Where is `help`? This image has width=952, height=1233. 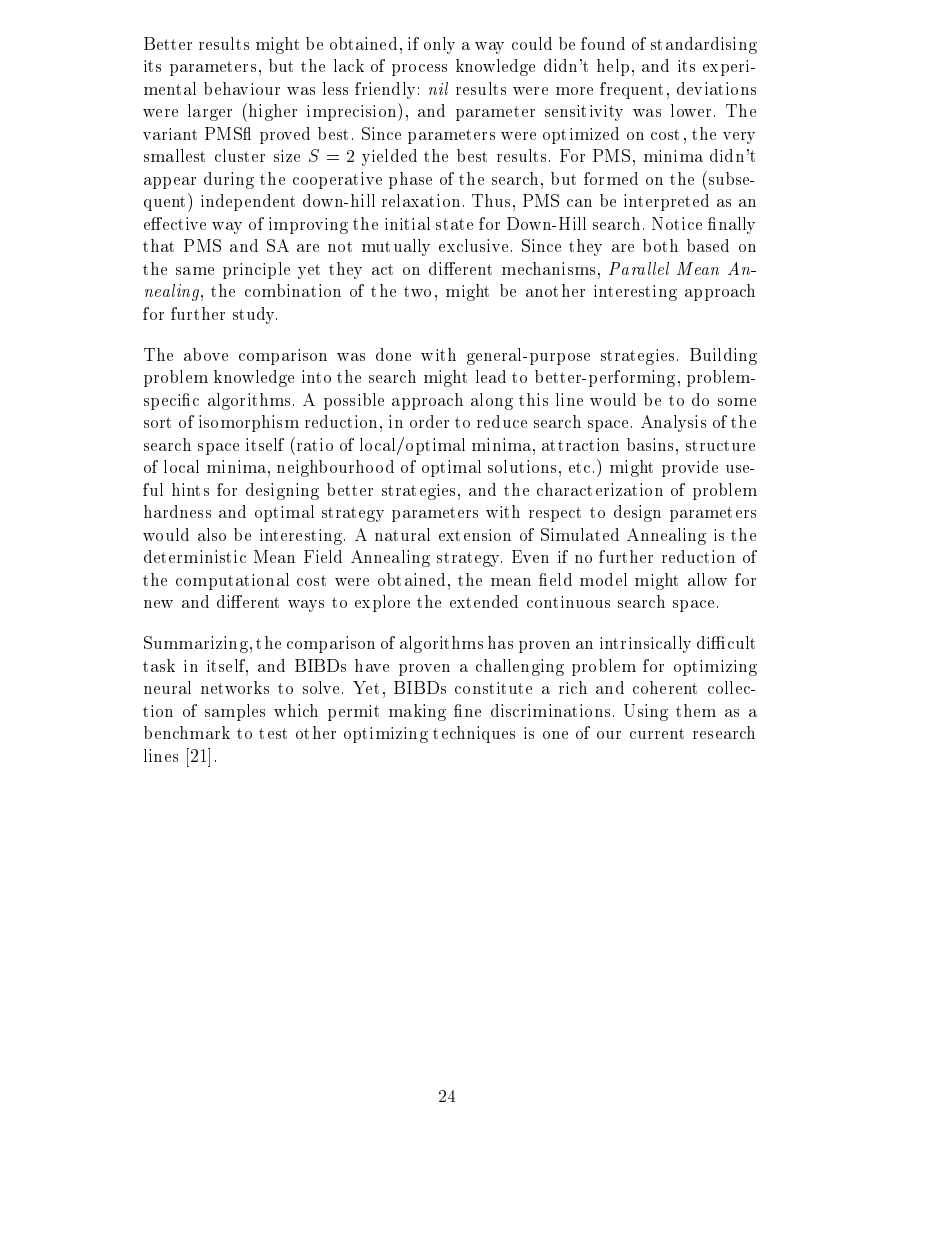
help is located at coordinates (613, 67).
